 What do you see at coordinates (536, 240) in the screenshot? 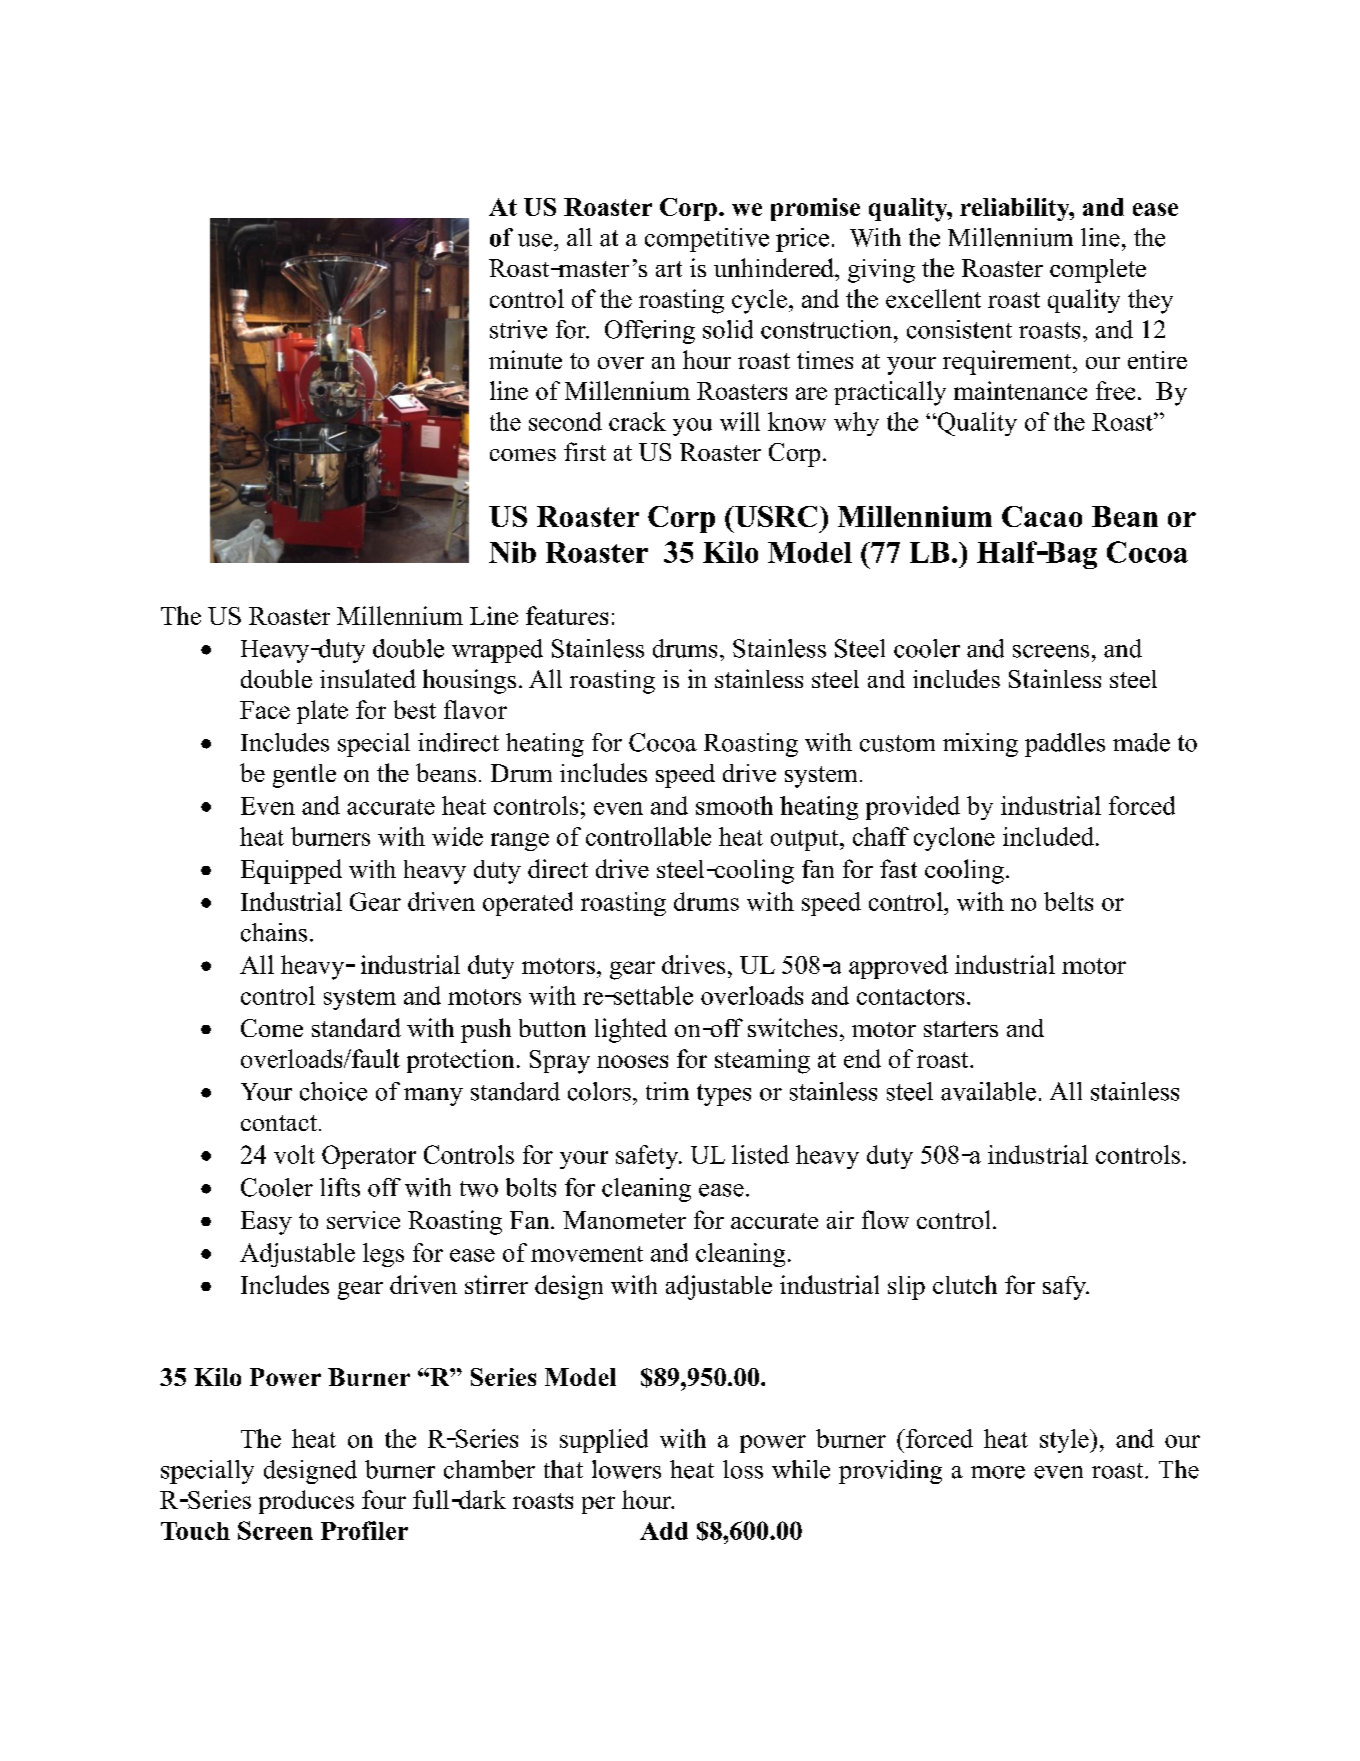
I see `use` at bounding box center [536, 240].
